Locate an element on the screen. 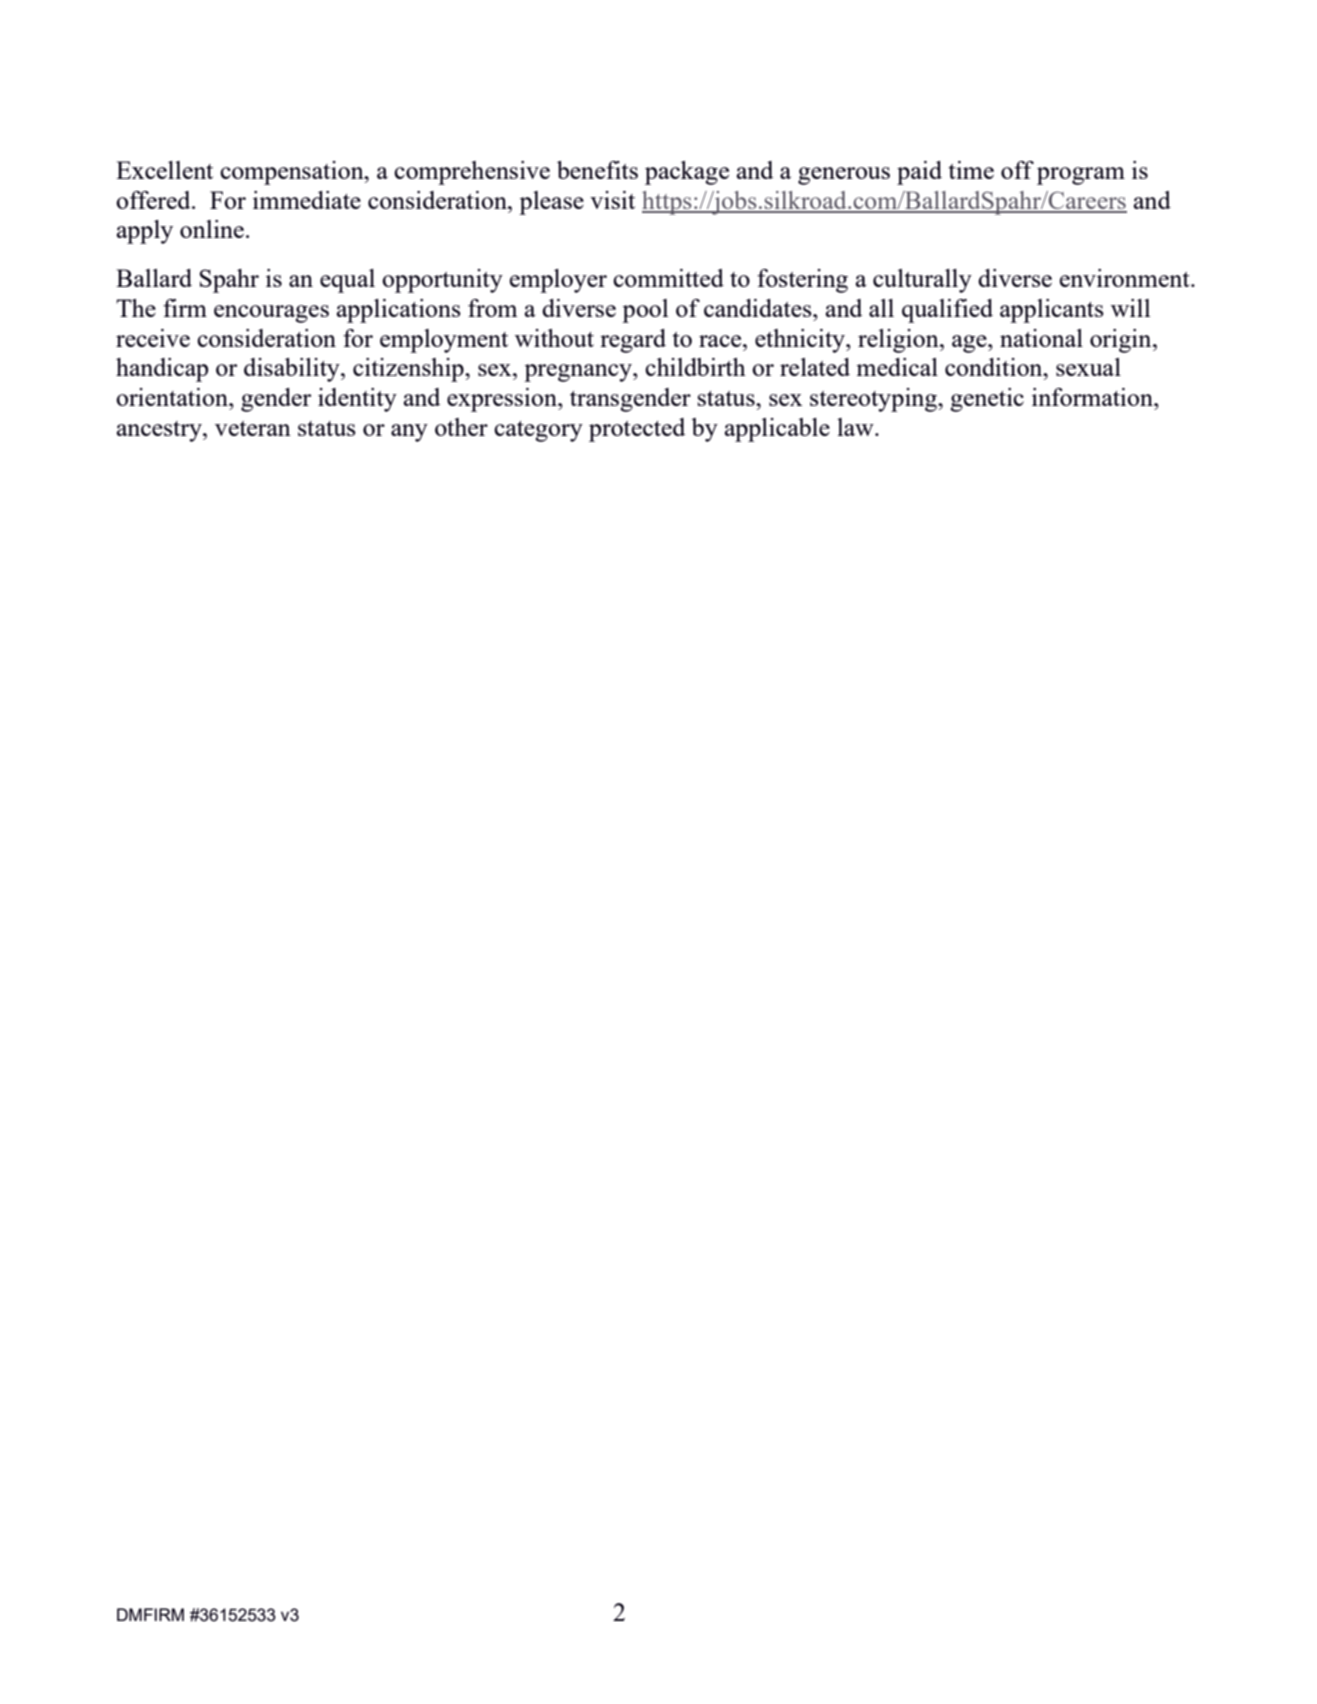  applicants is located at coordinates (1052, 311).
